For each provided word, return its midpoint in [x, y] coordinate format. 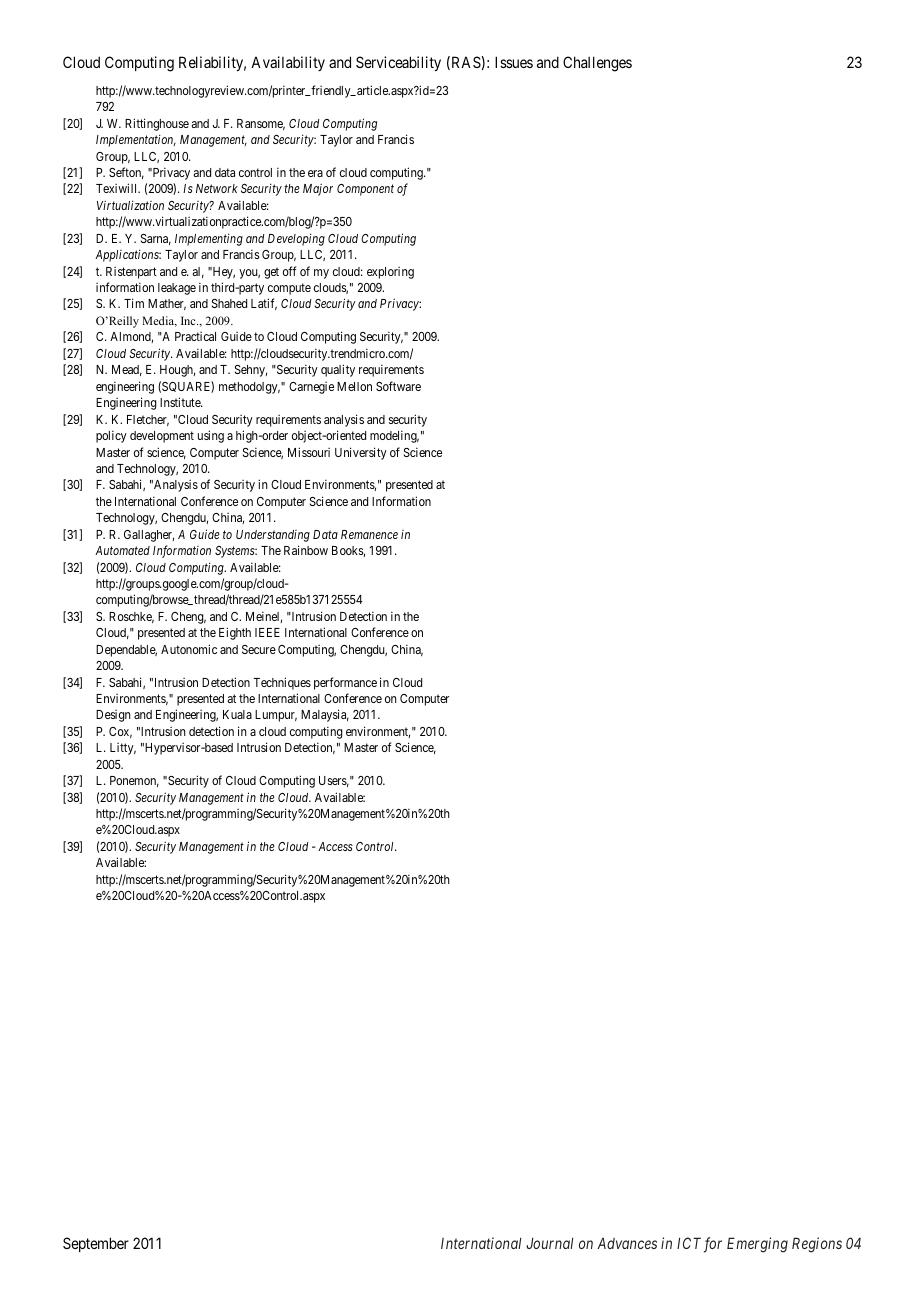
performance [345, 683]
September [96, 1244]
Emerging [757, 1245]
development [162, 437]
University [361, 453]
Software [398, 386]
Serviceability [398, 63]
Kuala [237, 714]
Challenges [597, 64]
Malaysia [325, 715]
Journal [549, 1243]
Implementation [136, 140]
